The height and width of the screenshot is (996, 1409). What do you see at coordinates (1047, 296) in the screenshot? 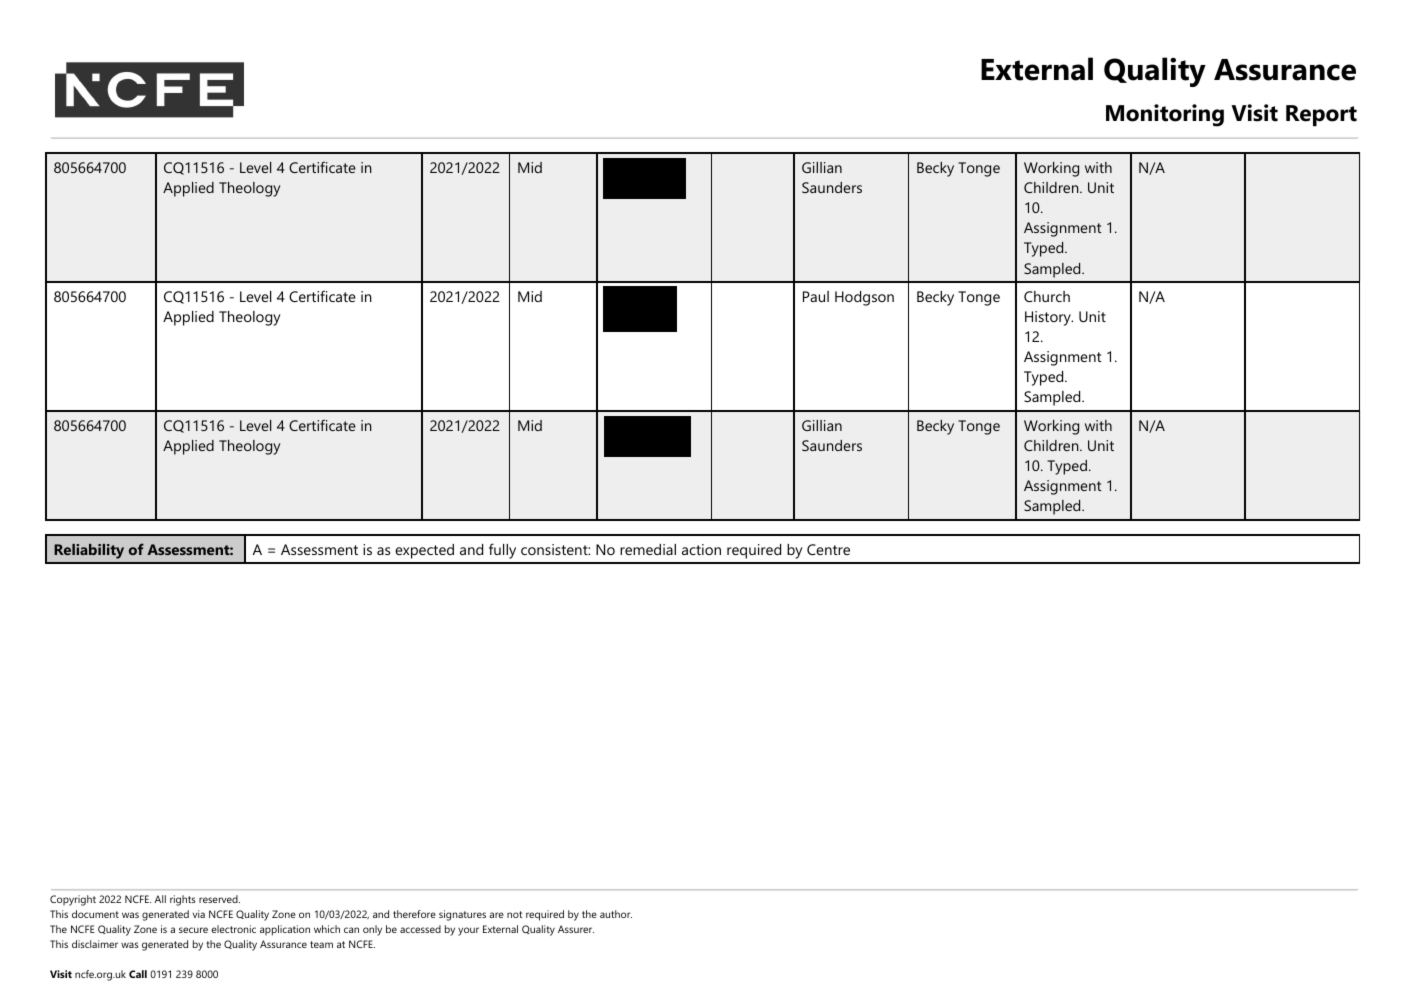
I see `Church` at bounding box center [1047, 296].
